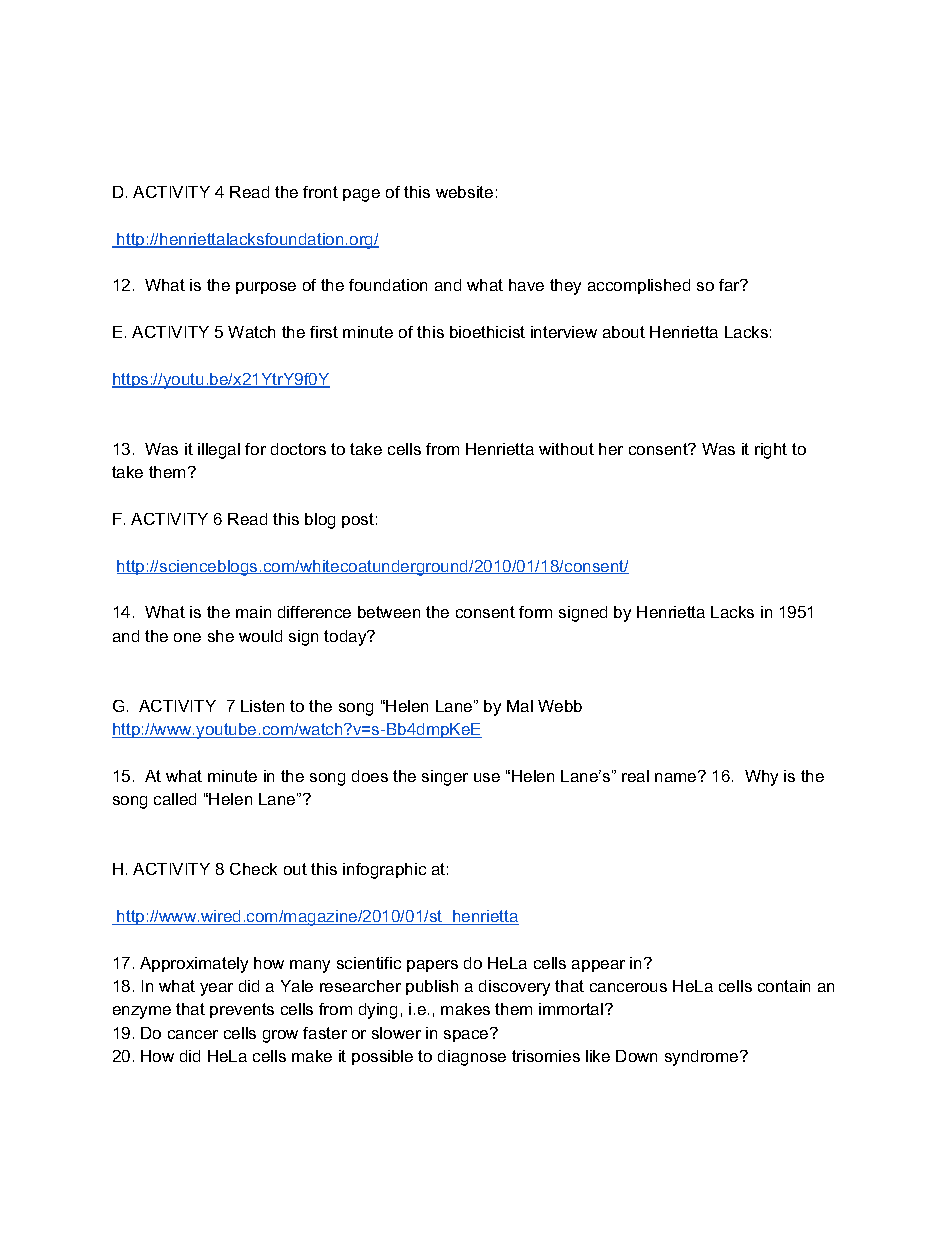 The height and width of the screenshot is (1233, 952). What do you see at coordinates (535, 612) in the screenshot?
I see `form` at bounding box center [535, 612].
